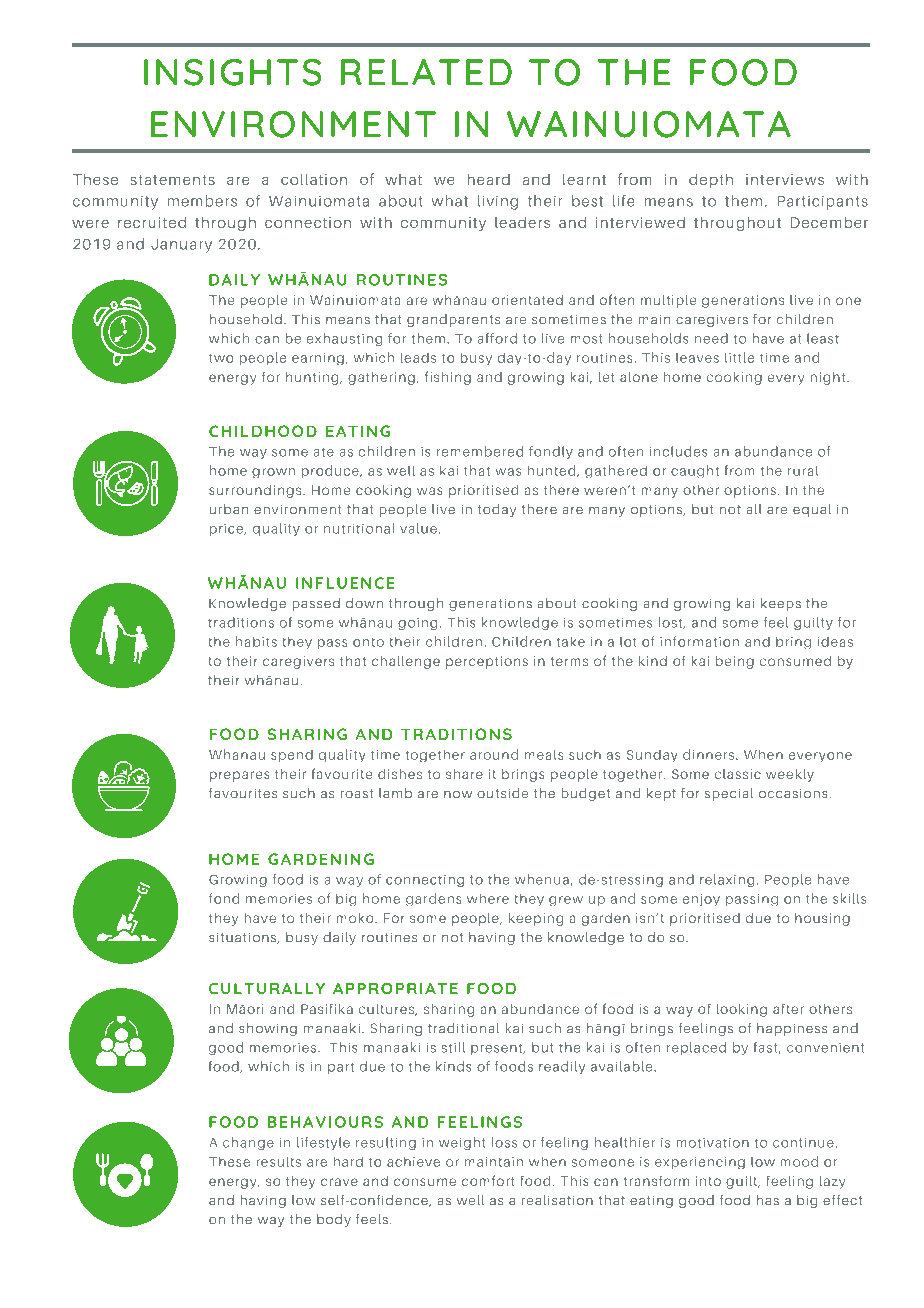  I want to click on surroundings, so click(256, 491).
